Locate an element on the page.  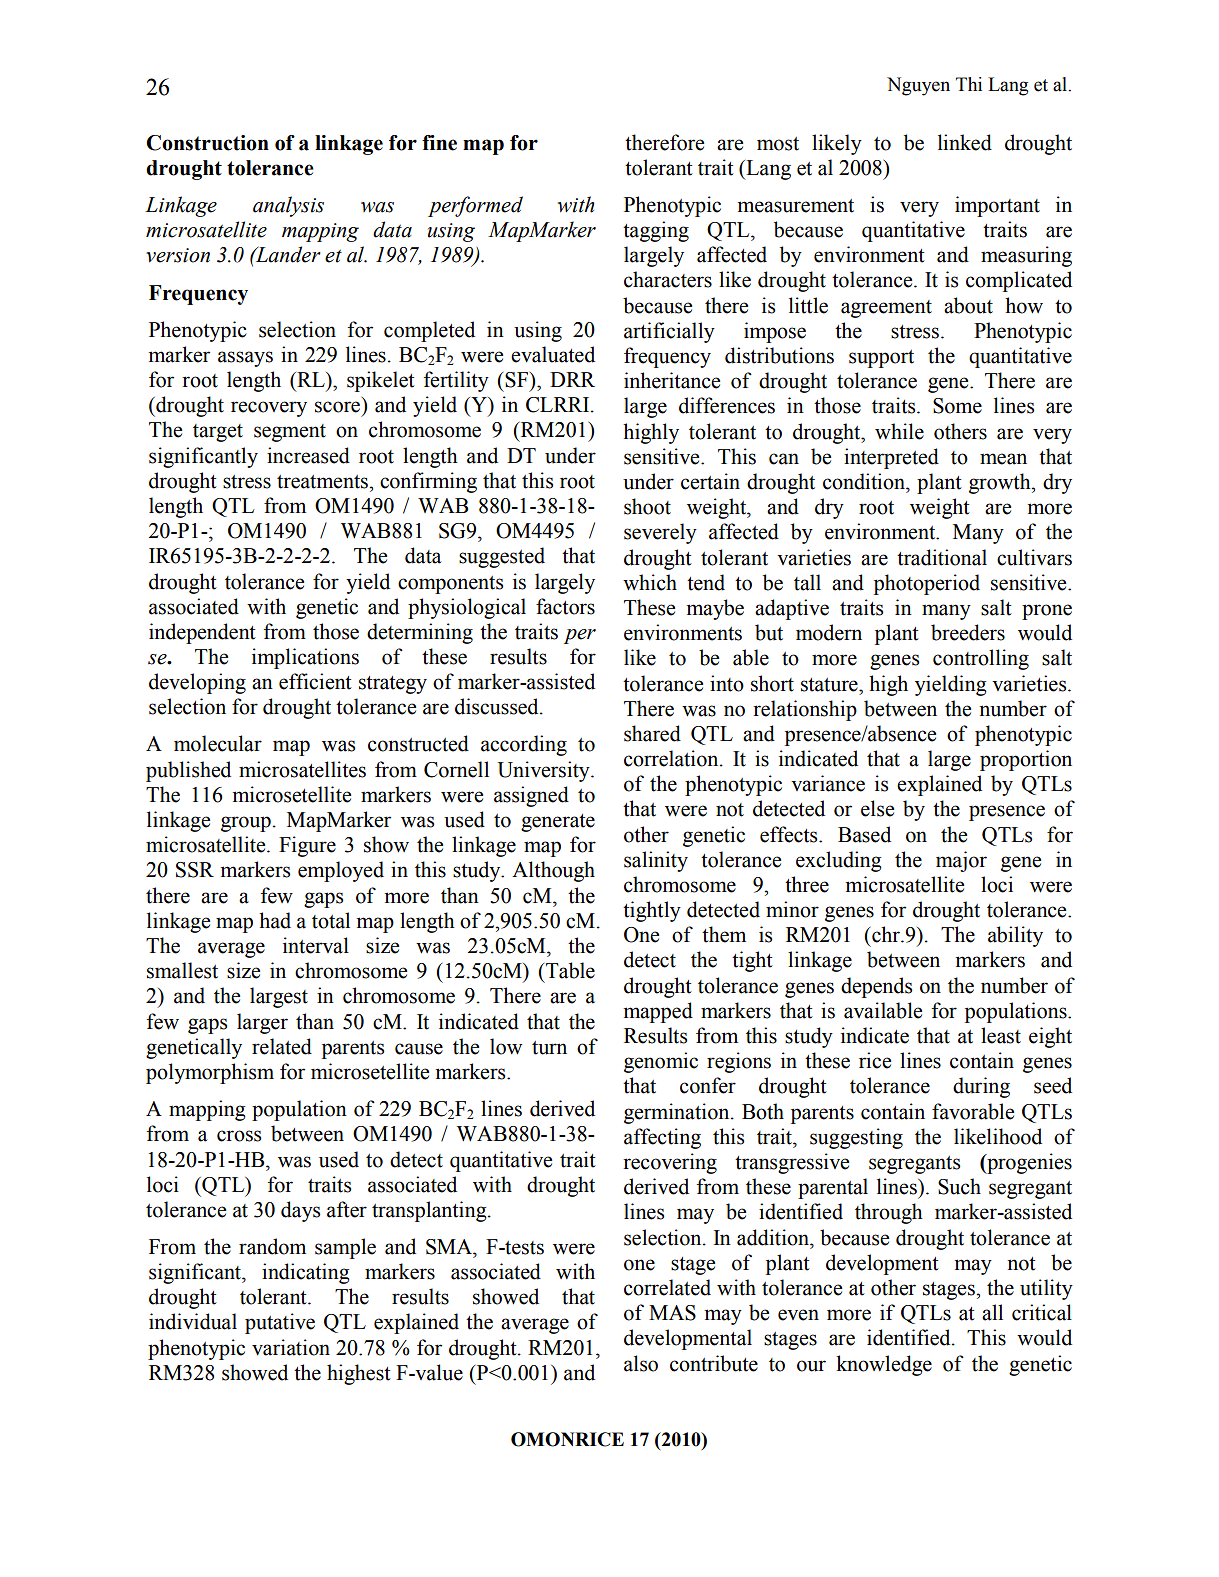
Construction is located at coordinates (207, 143).
